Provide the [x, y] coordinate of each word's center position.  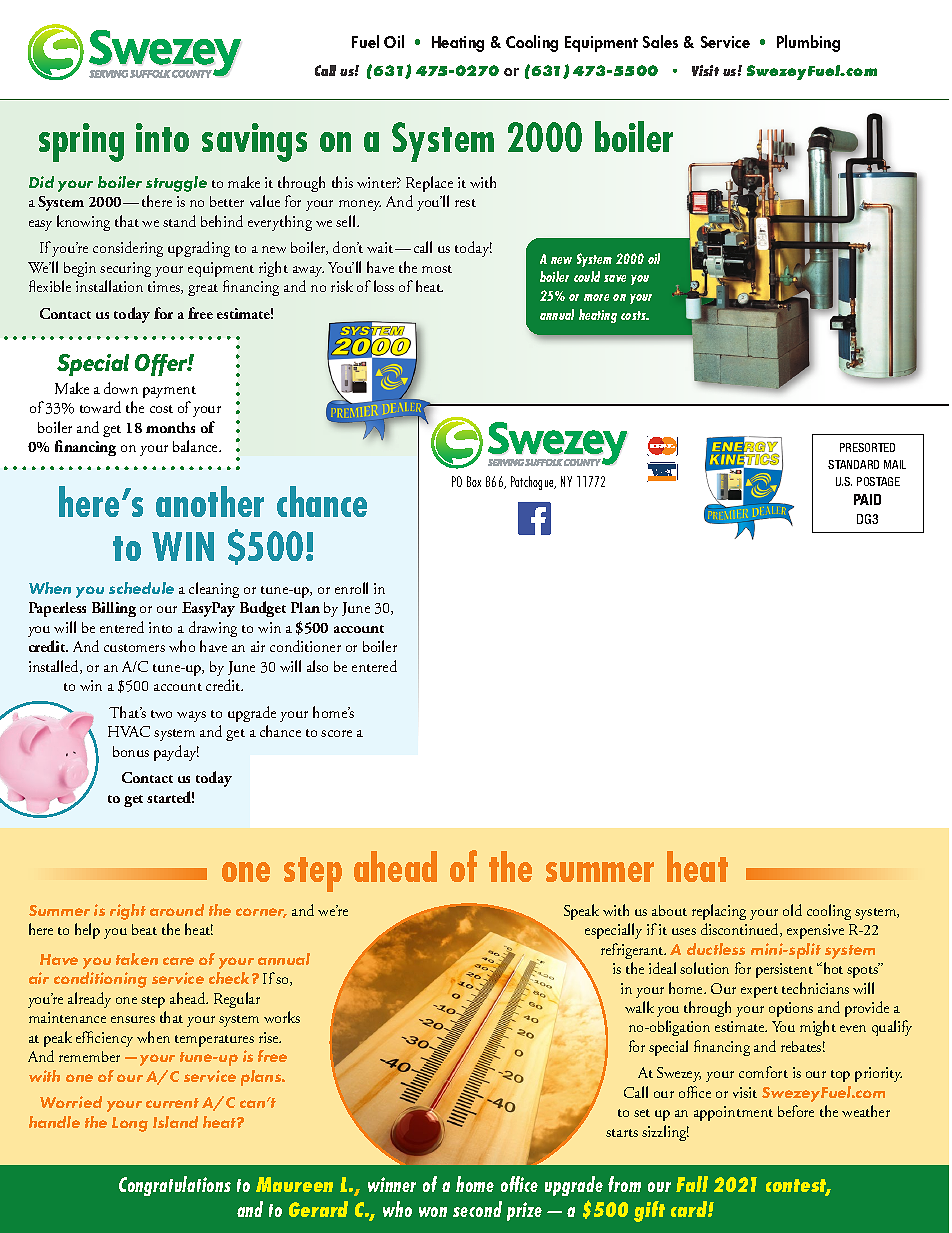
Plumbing [808, 43]
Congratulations [175, 1186]
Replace [429, 184]
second [477, 1209]
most [437, 269]
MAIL [895, 464]
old [792, 910]
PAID [867, 499]
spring [81, 142]
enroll [351, 588]
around [177, 910]
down [121, 388]
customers [134, 648]
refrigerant [633, 951]
